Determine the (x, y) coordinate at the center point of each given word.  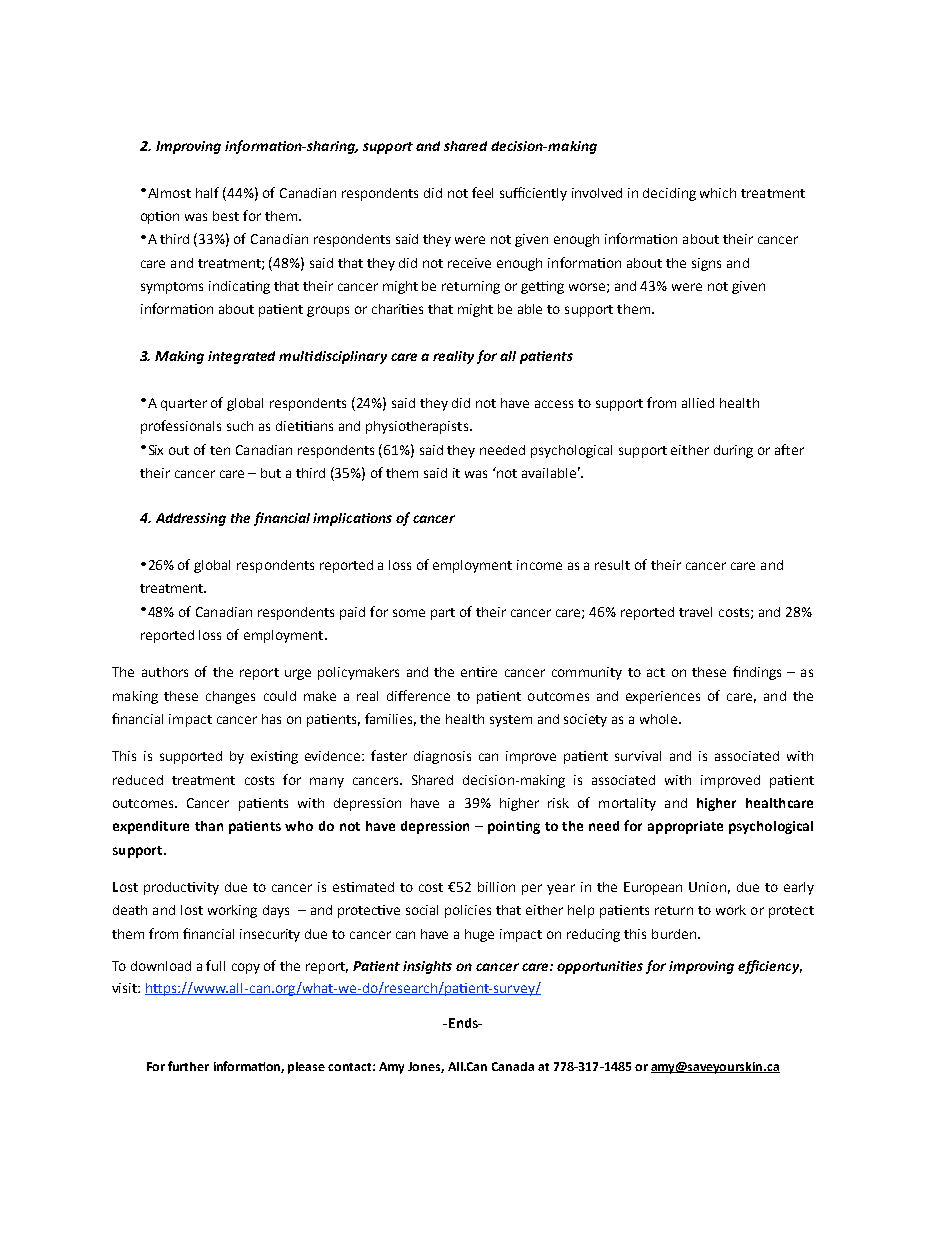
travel (695, 612)
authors (165, 672)
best (226, 216)
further (188, 1066)
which (718, 193)
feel (482, 192)
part (443, 614)
